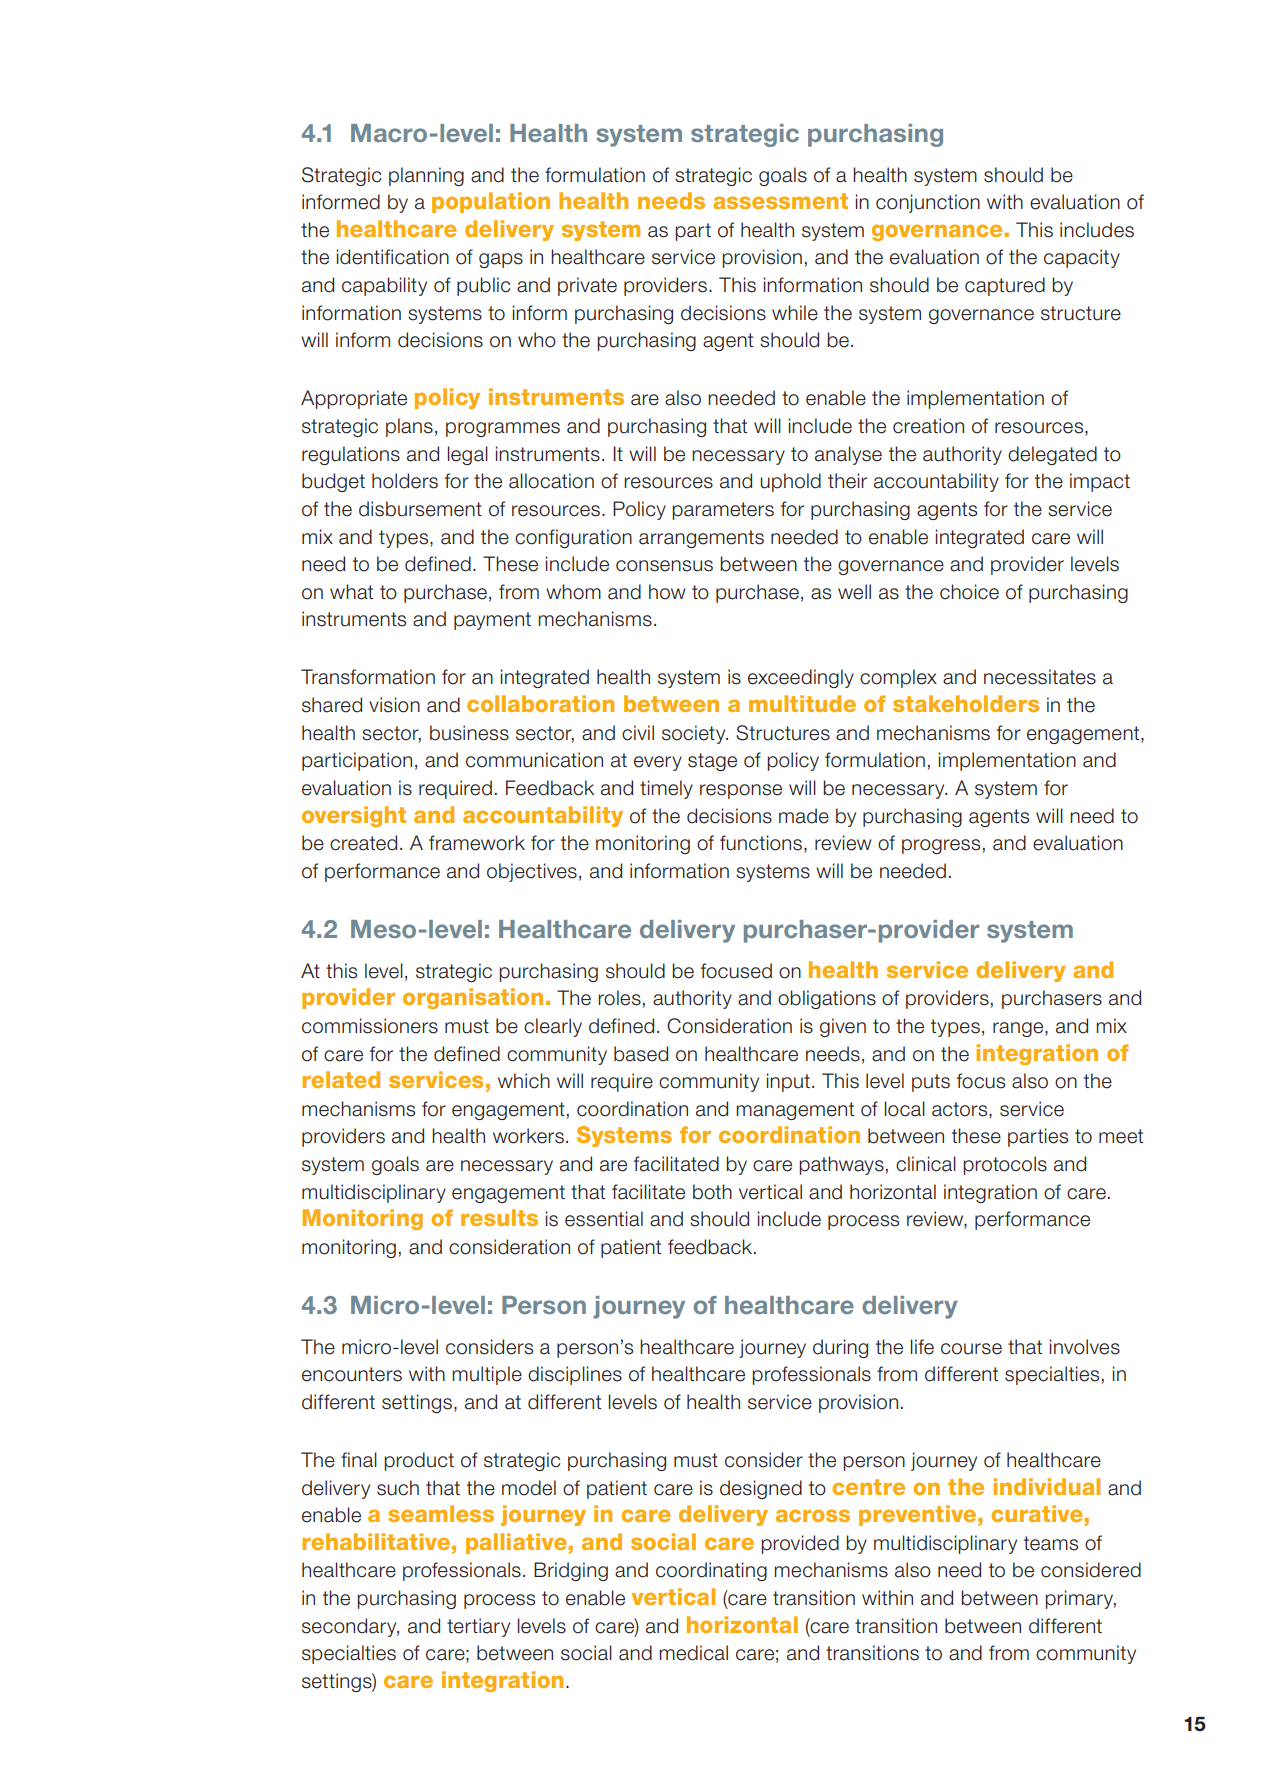  What do you see at coordinates (695, 734) in the document?
I see `society` at bounding box center [695, 734].
